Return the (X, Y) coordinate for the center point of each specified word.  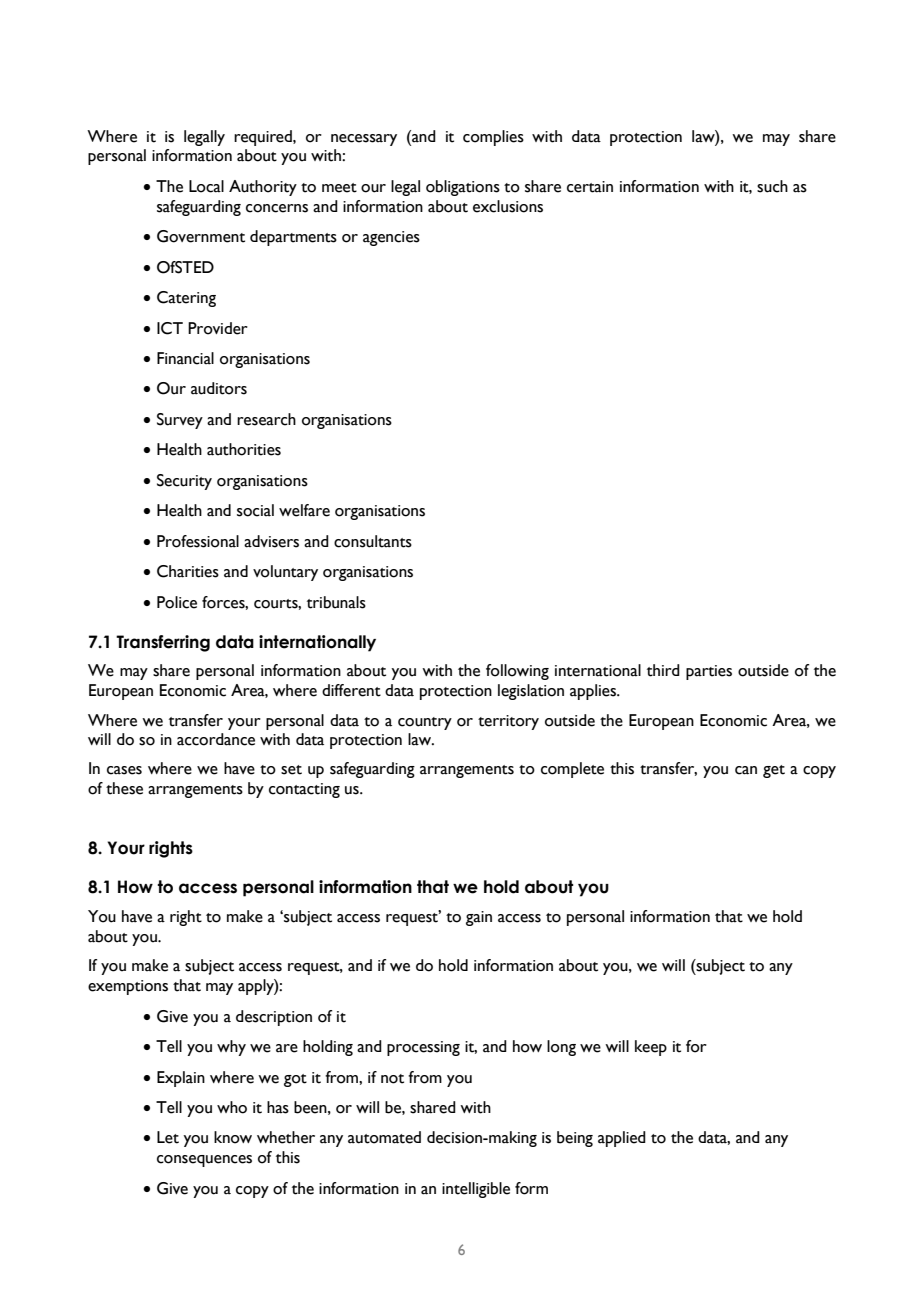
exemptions (128, 987)
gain (479, 918)
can (746, 770)
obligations (463, 188)
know (233, 1137)
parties (709, 672)
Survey (180, 421)
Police (177, 602)
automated (384, 1137)
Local (206, 186)
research (266, 419)
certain (590, 187)
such (772, 186)
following (517, 672)
